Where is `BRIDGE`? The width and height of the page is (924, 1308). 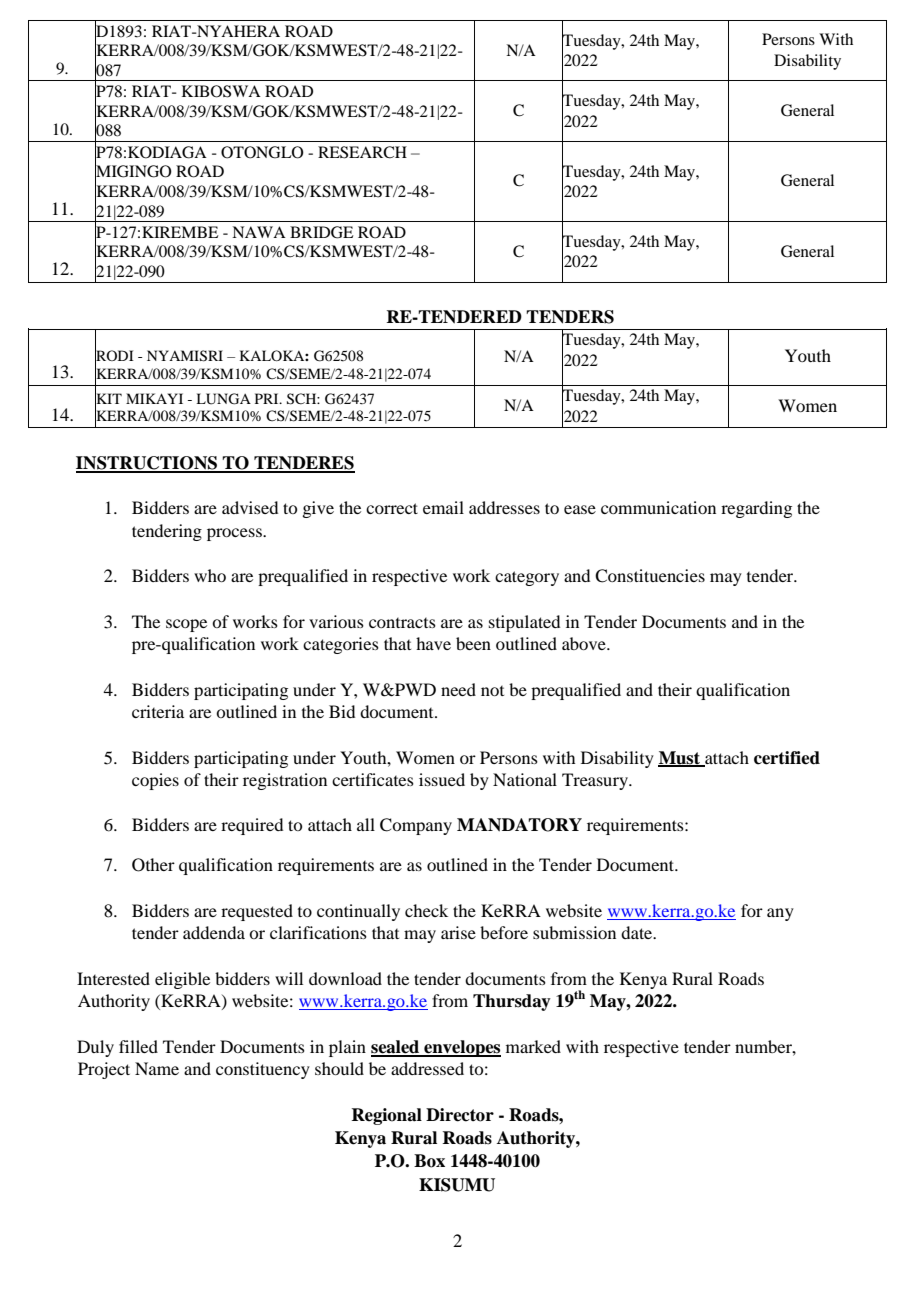 BRIDGE is located at coordinates (322, 232).
